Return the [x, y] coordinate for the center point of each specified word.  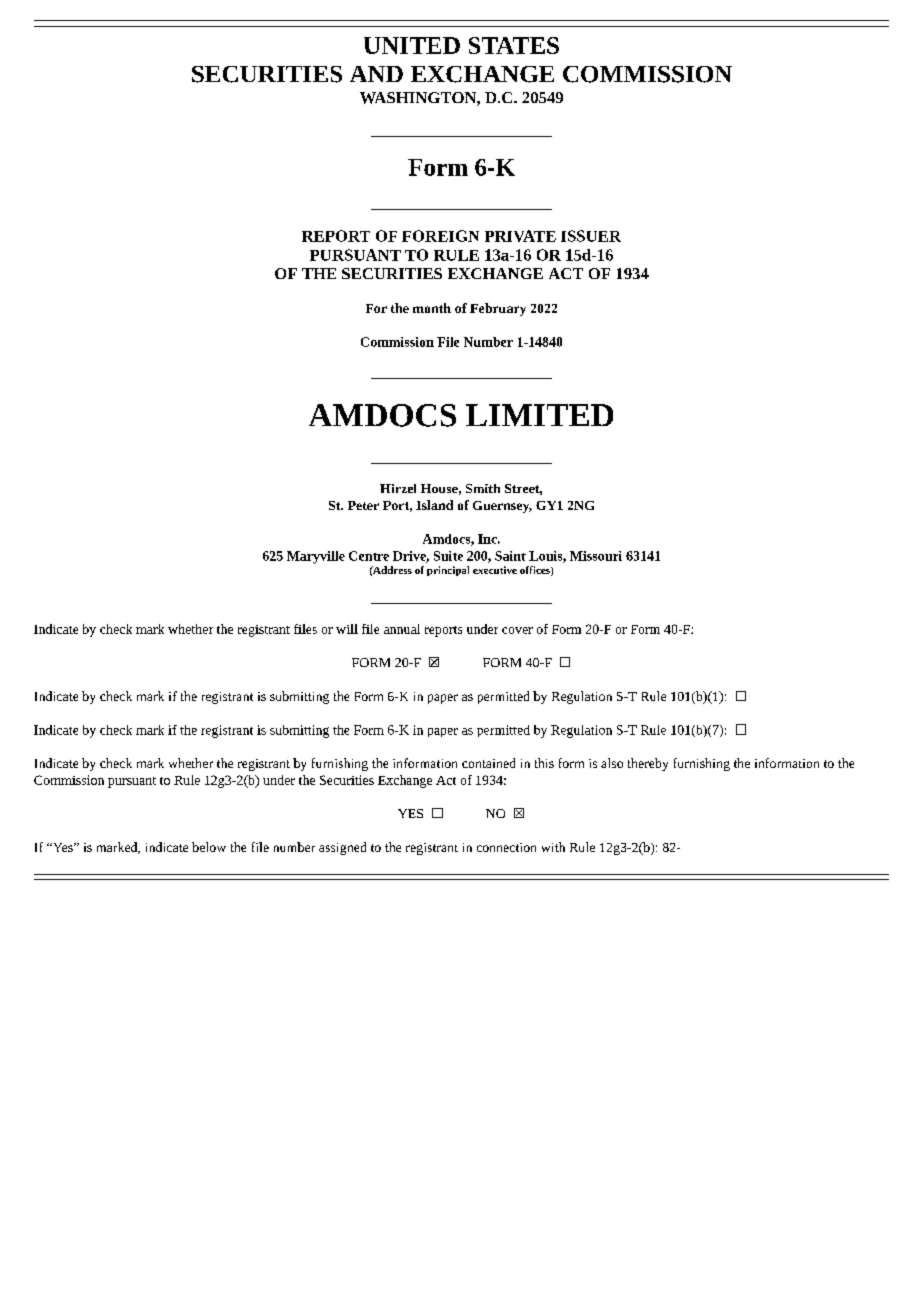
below [209, 847]
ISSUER [591, 236]
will [347, 629]
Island [434, 505]
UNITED [412, 45]
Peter [363, 505]
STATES [514, 45]
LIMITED [539, 415]
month [432, 308]
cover [517, 630]
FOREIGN [440, 236]
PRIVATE [520, 236]
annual [402, 629]
